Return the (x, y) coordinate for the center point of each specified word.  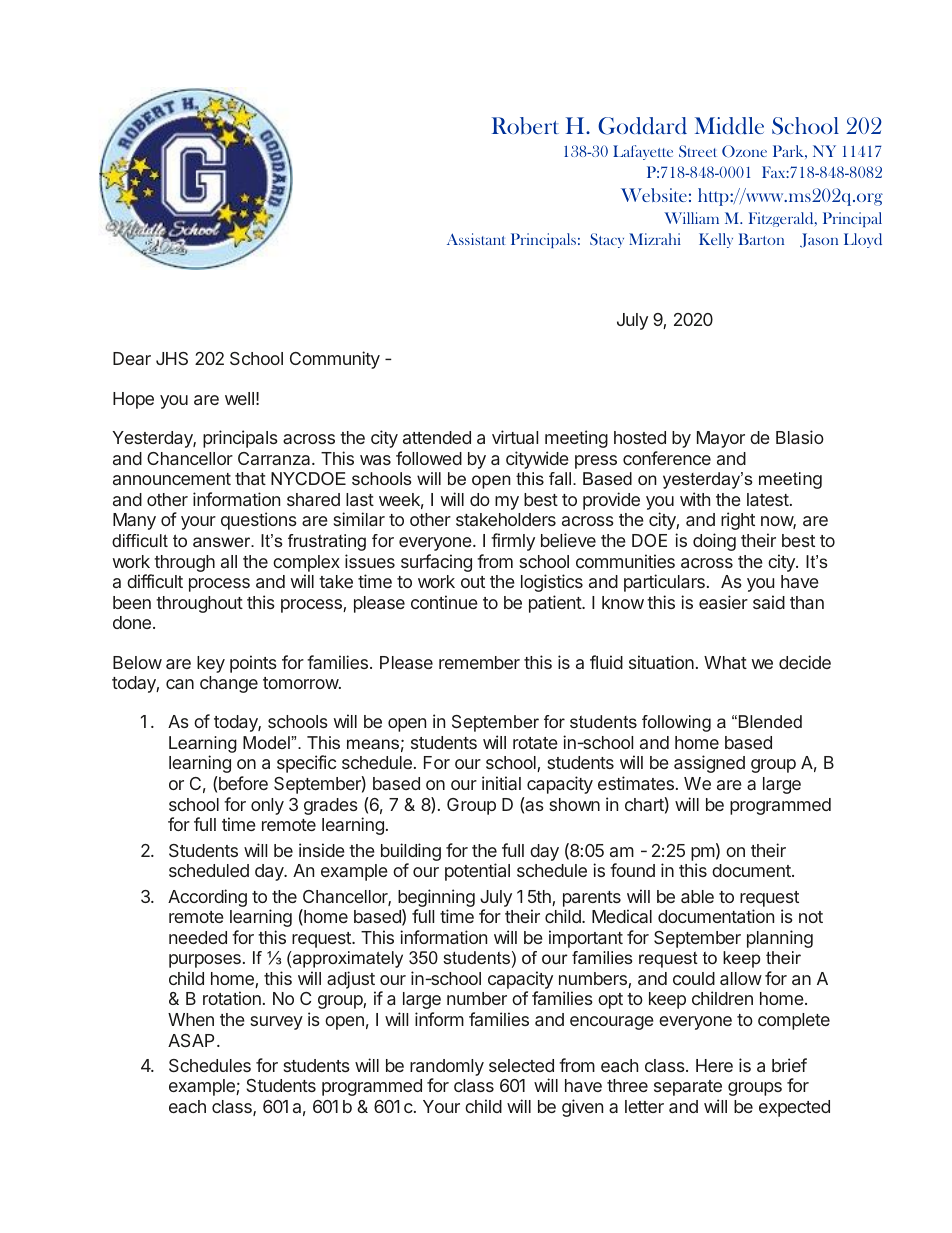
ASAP (191, 1040)
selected (521, 1065)
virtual (515, 437)
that (250, 478)
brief (789, 1065)
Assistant (476, 239)
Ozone (744, 151)
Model (267, 742)
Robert (525, 125)
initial (501, 783)
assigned (709, 764)
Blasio (800, 437)
